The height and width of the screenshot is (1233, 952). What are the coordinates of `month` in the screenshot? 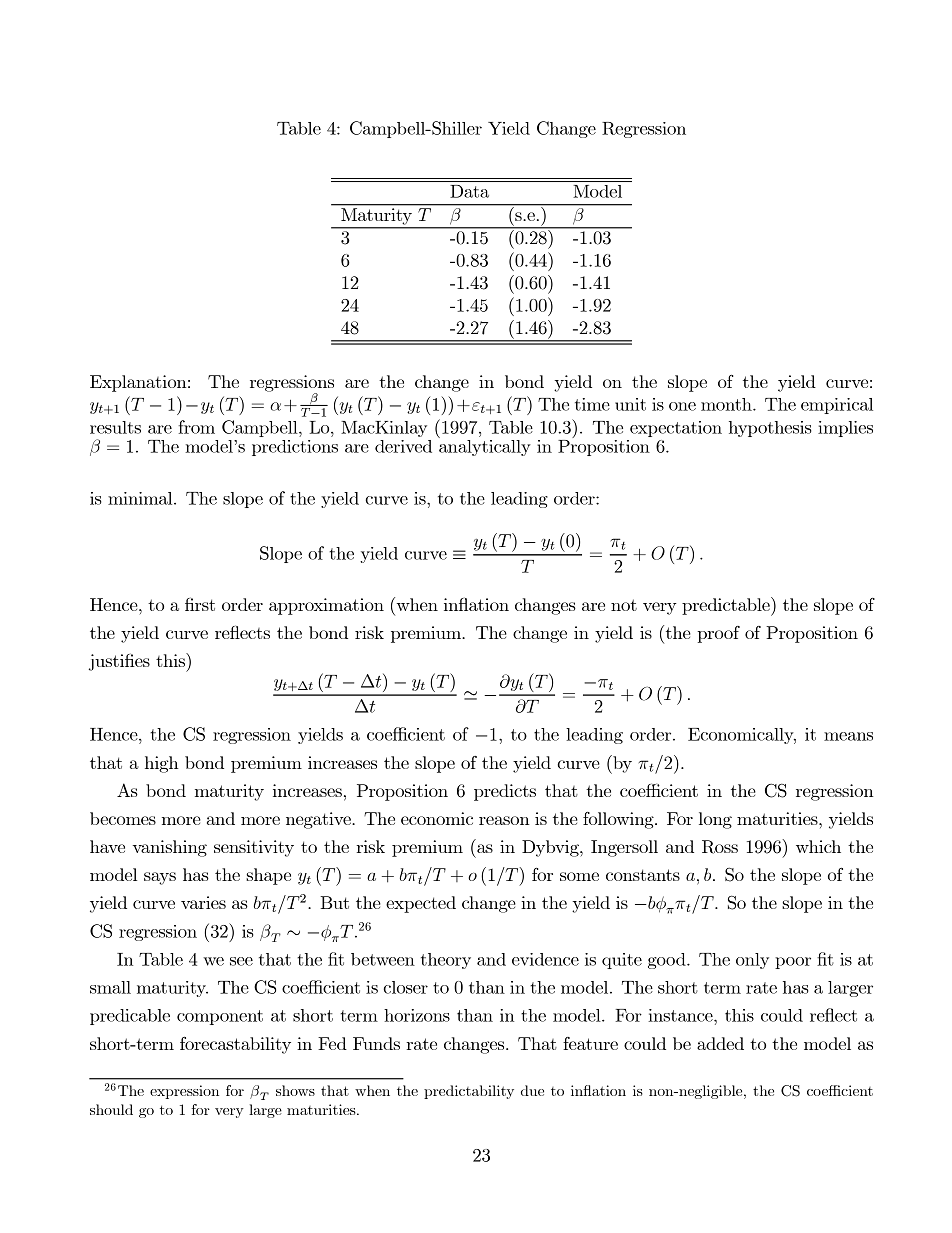 It's located at (727, 404).
